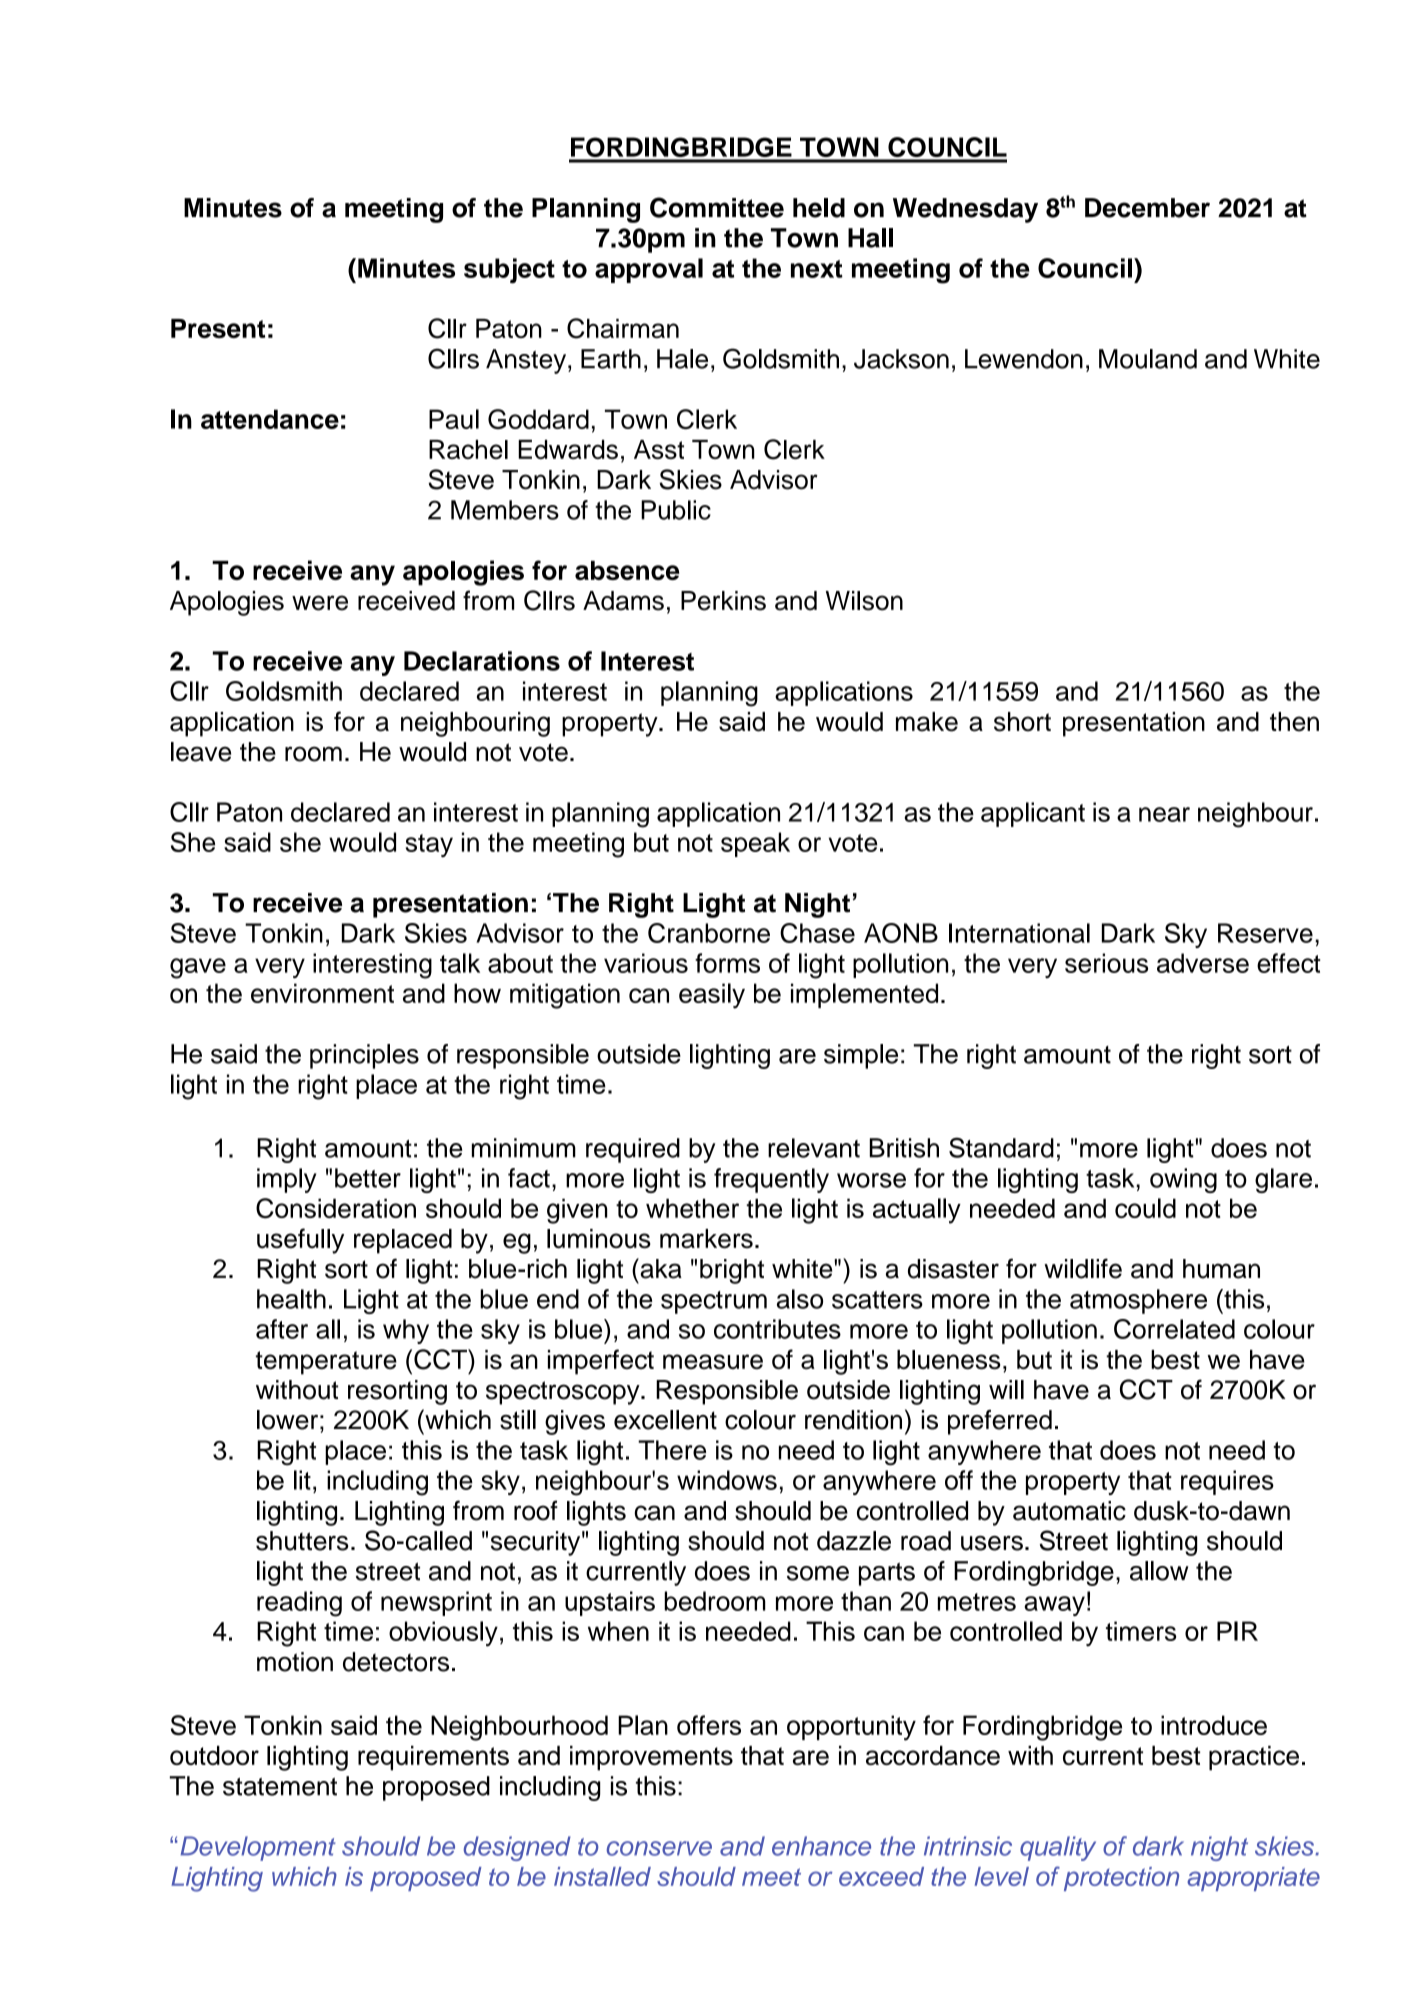 This screenshot has height=2012, width=1422. Describe the element at coordinates (364, 1056) in the screenshot. I see `principles` at that location.
